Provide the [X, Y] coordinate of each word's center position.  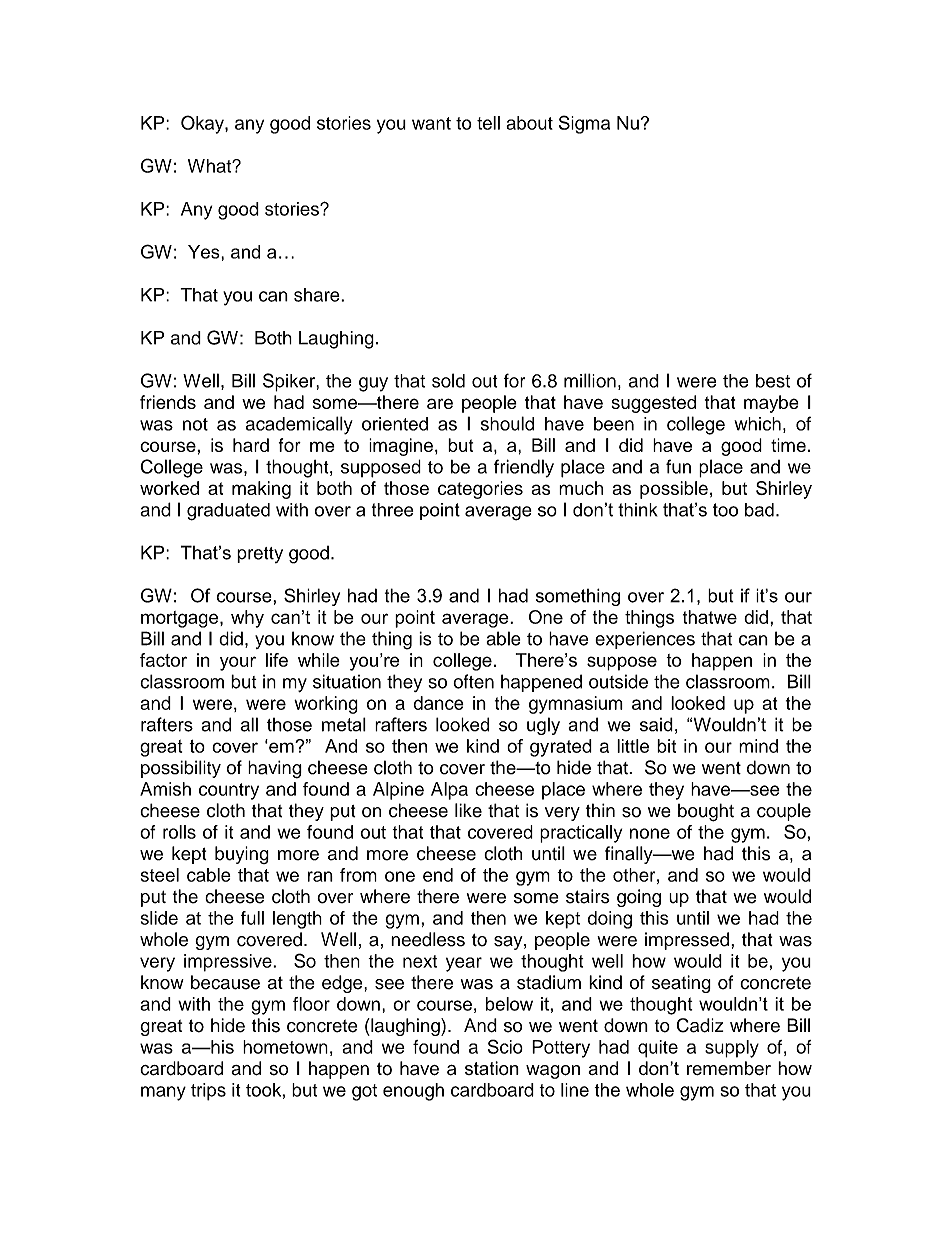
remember [729, 1068]
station [492, 1068]
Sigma [584, 124]
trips [208, 1092]
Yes [205, 252]
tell [488, 123]
